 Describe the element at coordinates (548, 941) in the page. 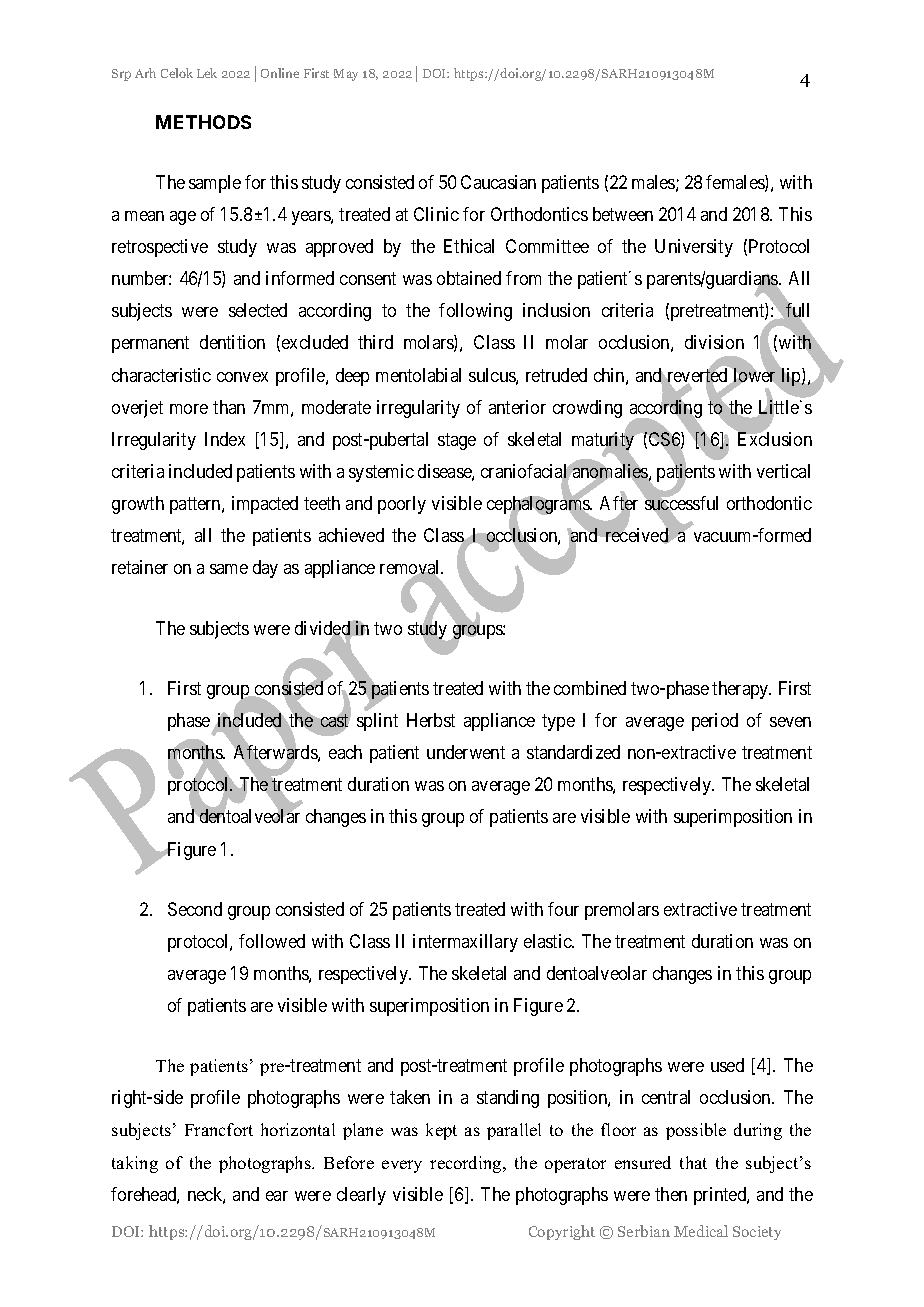

I see `elastic` at that location.
